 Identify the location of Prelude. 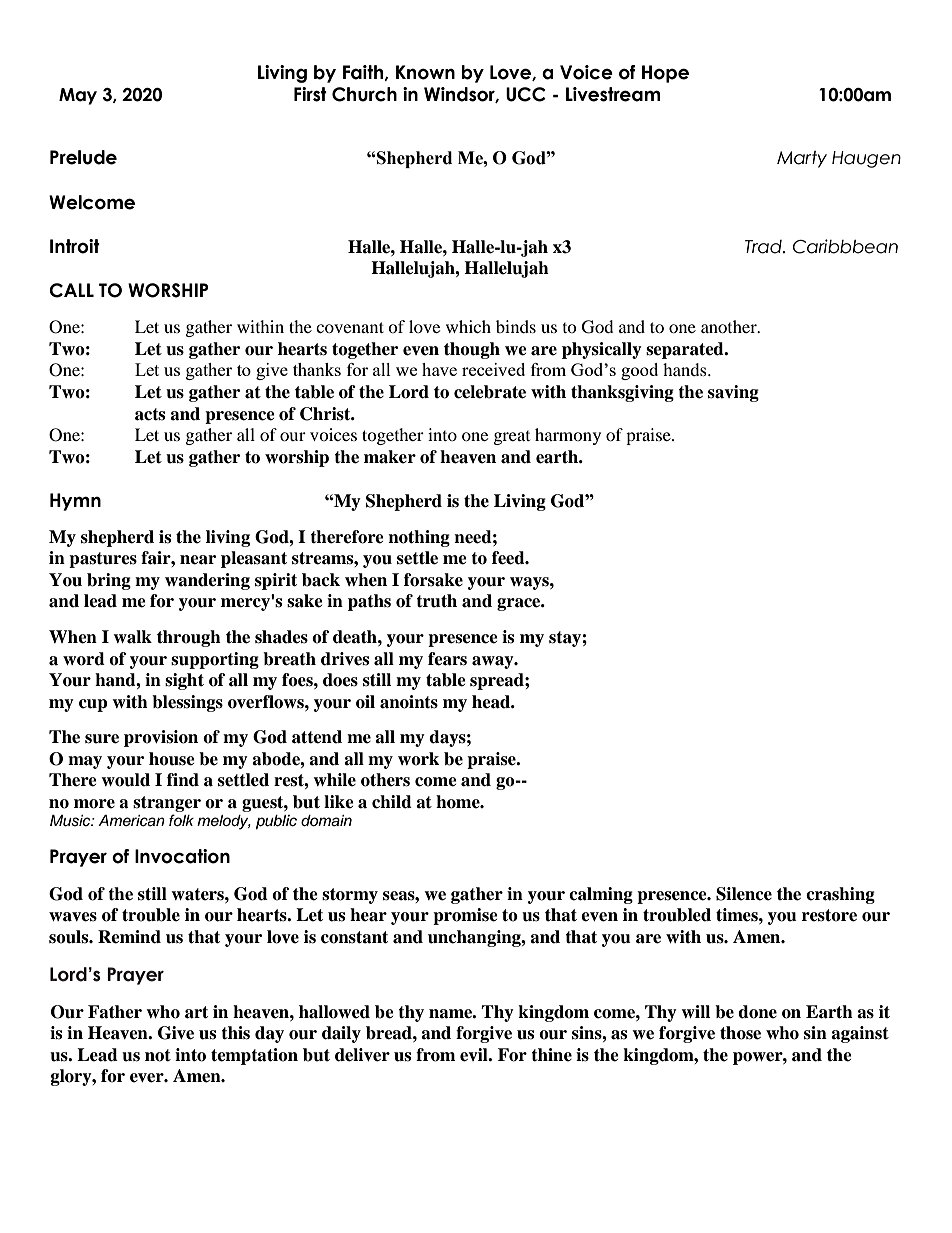
(83, 157).
